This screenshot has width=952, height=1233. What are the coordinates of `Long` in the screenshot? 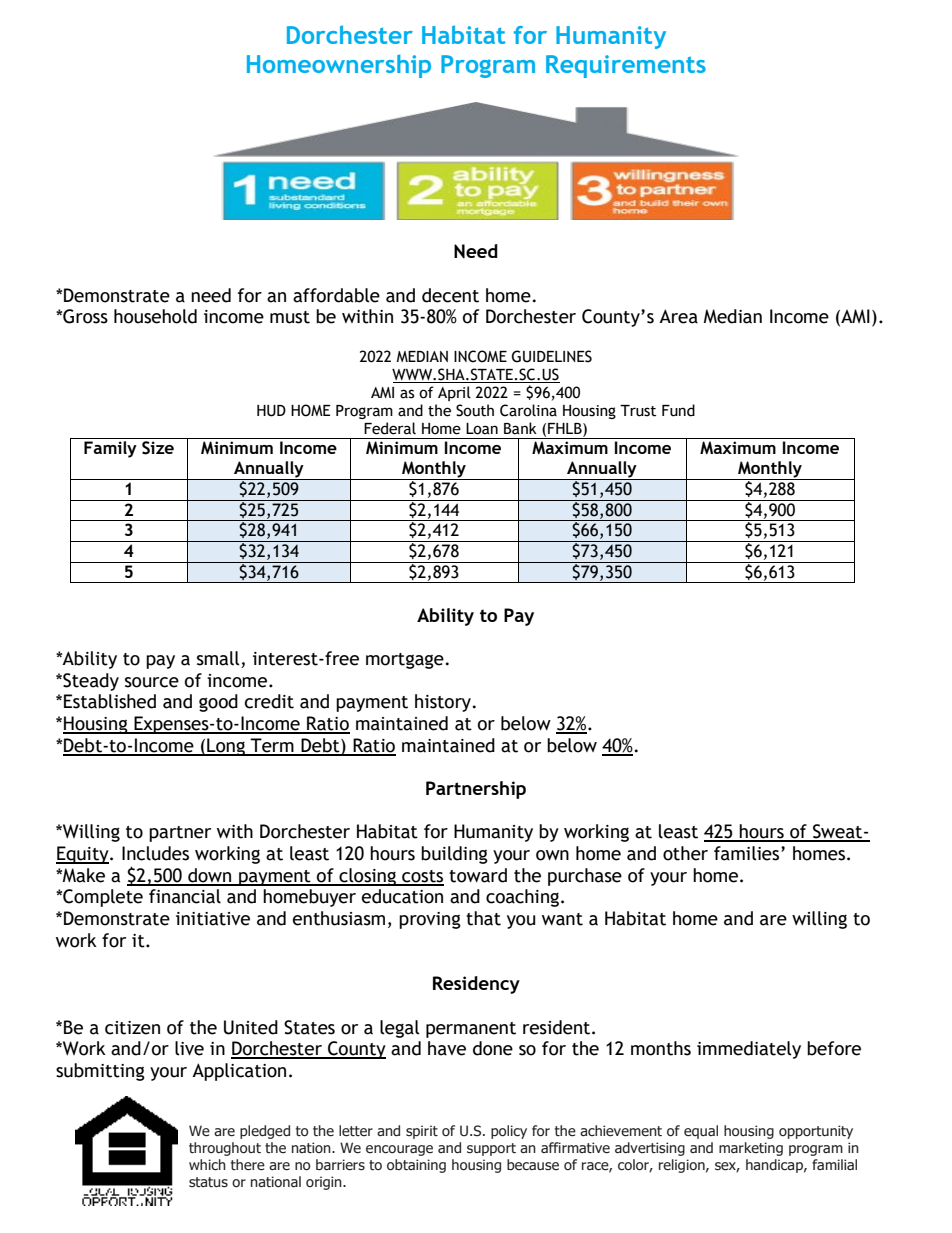 It's located at (226, 747).
